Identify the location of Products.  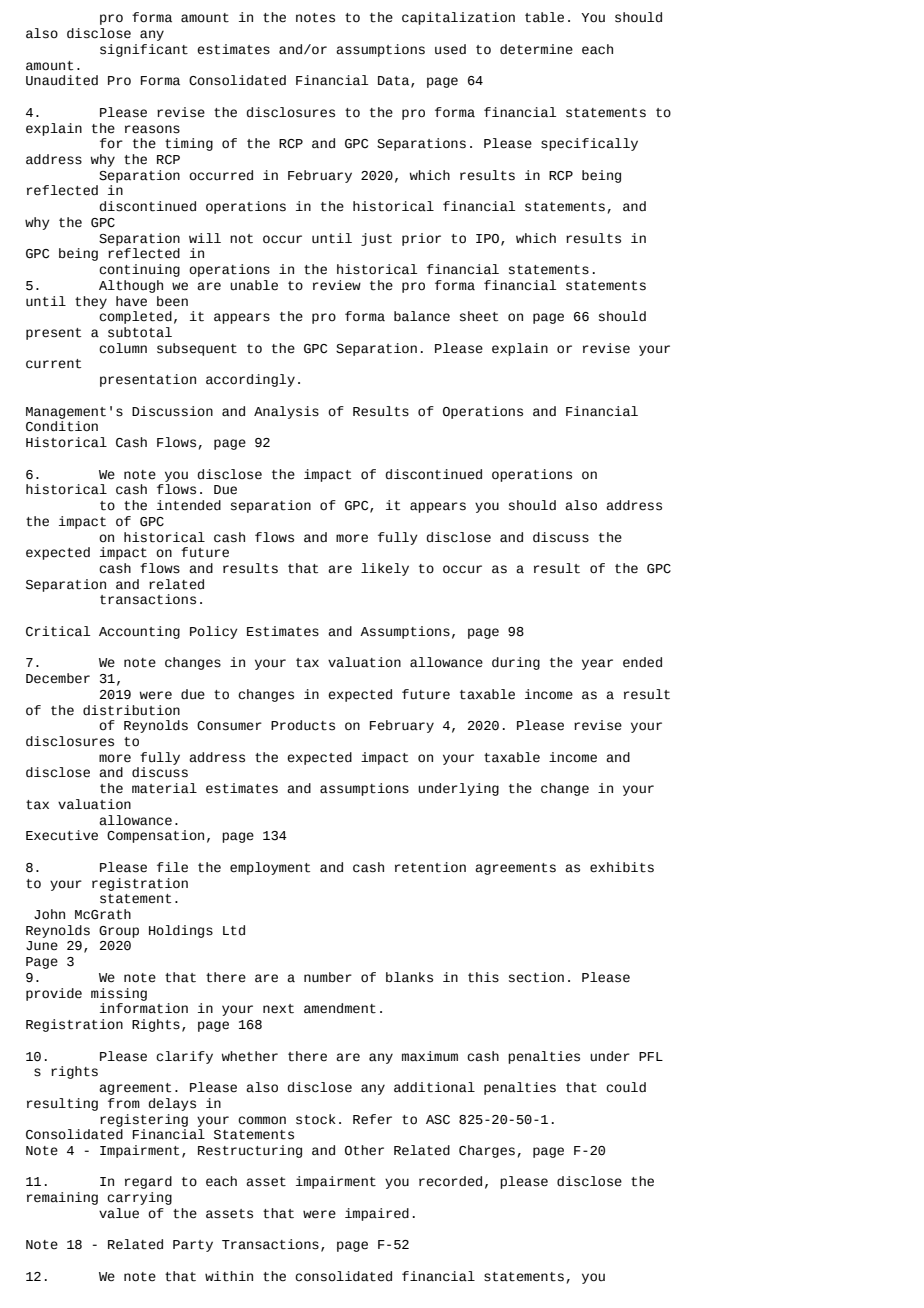
(303, 725).
